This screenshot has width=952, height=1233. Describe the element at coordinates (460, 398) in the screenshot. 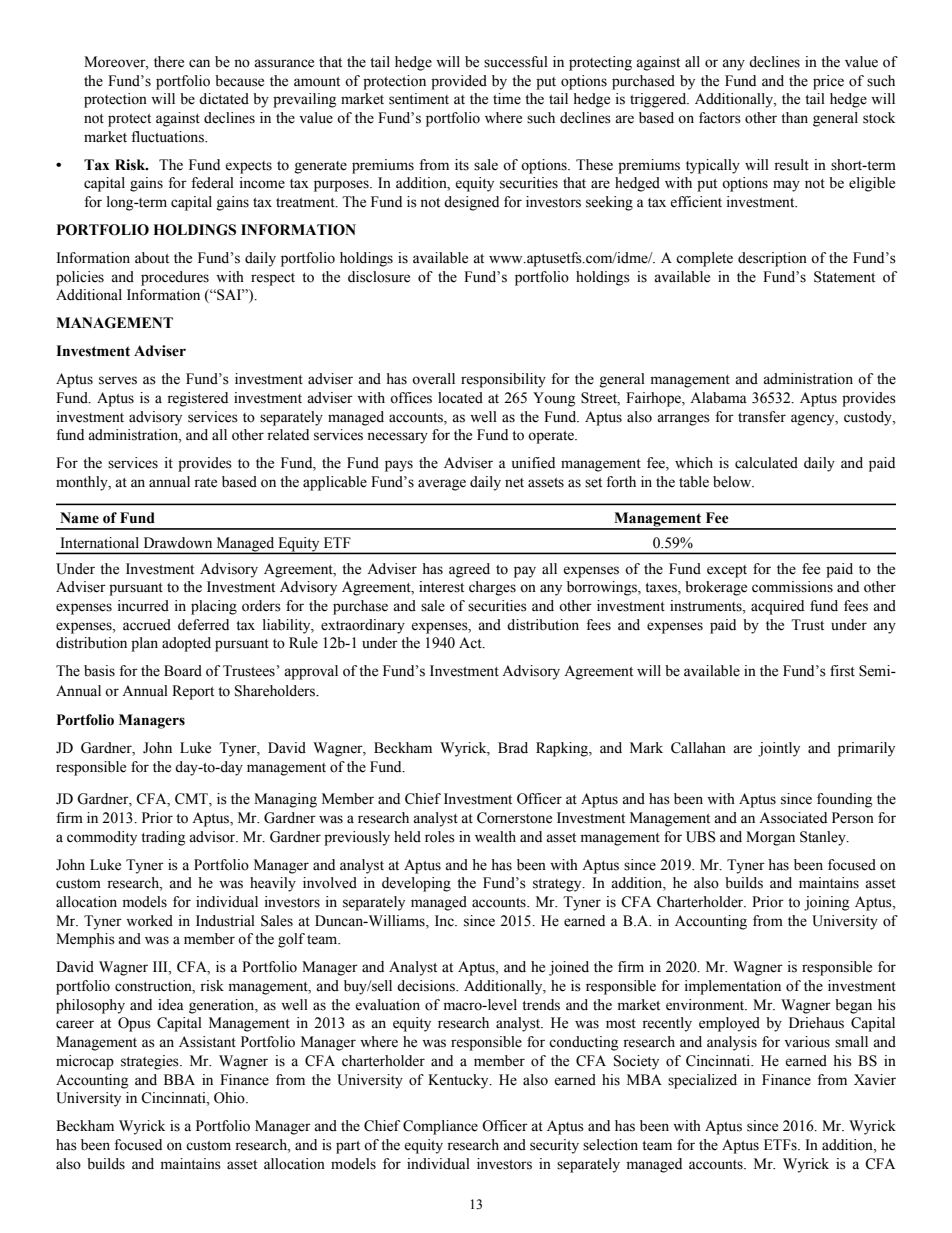

I see `located` at that location.
